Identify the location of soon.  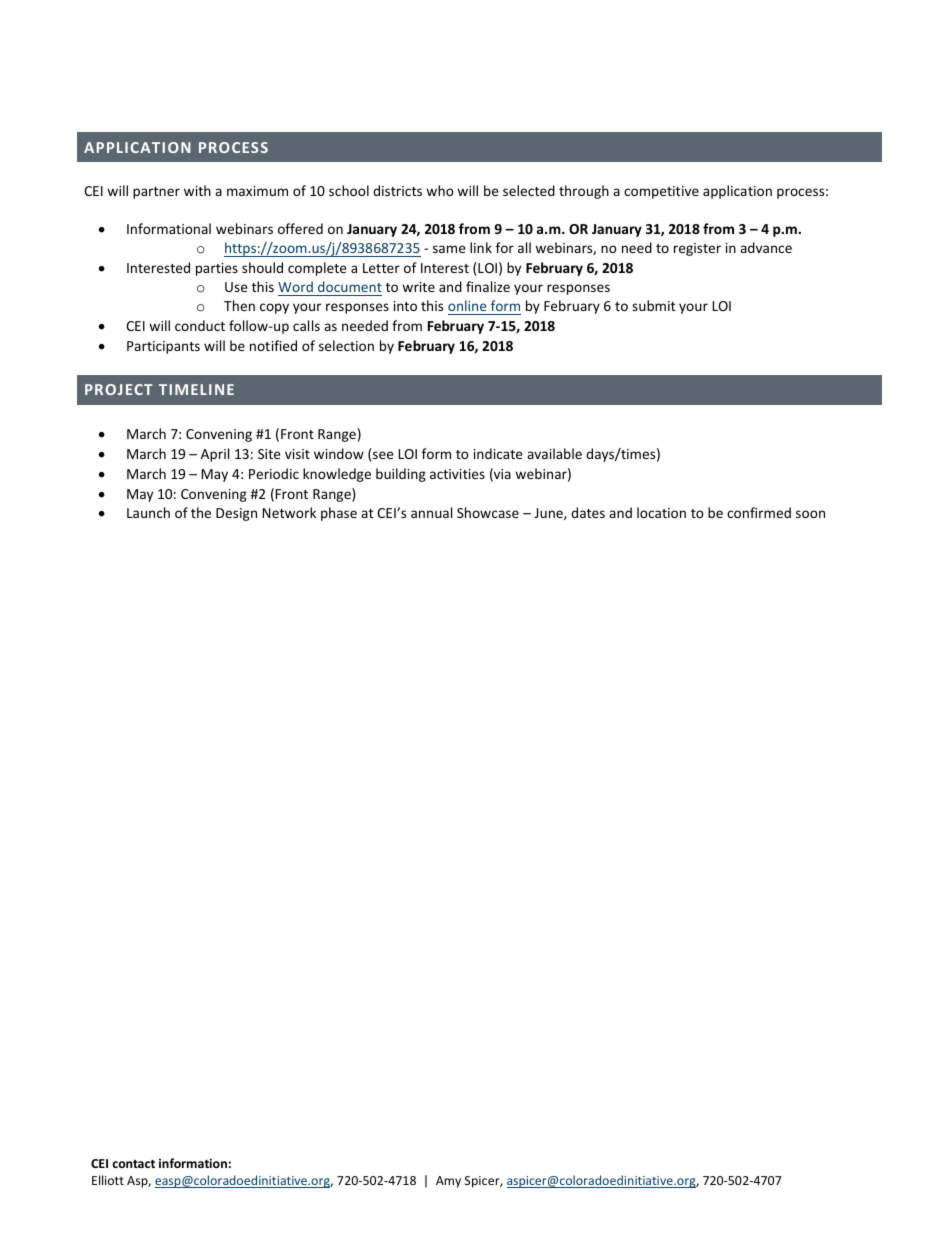
(810, 514).
